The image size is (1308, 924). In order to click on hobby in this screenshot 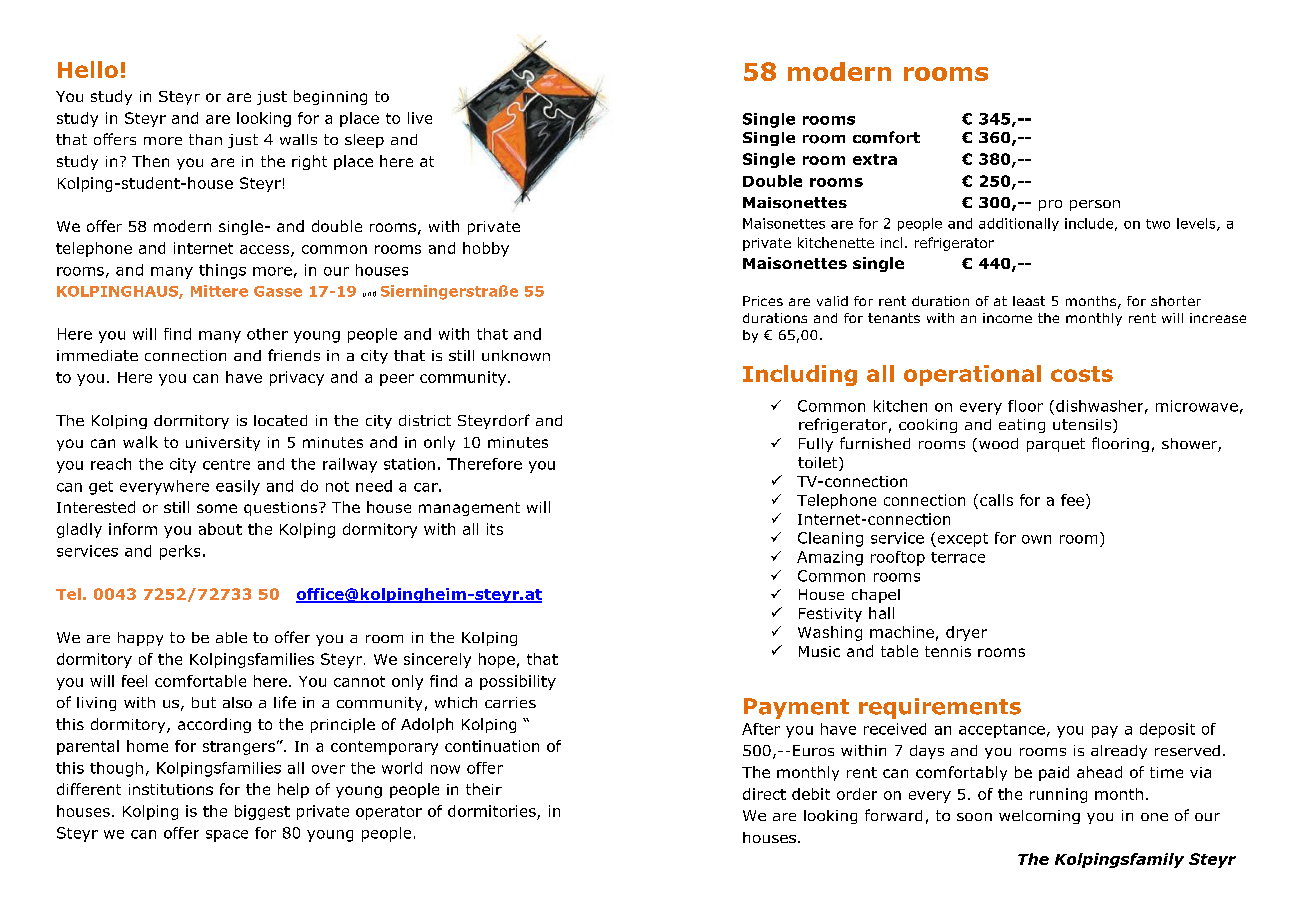, I will do `click(486, 249)`.
